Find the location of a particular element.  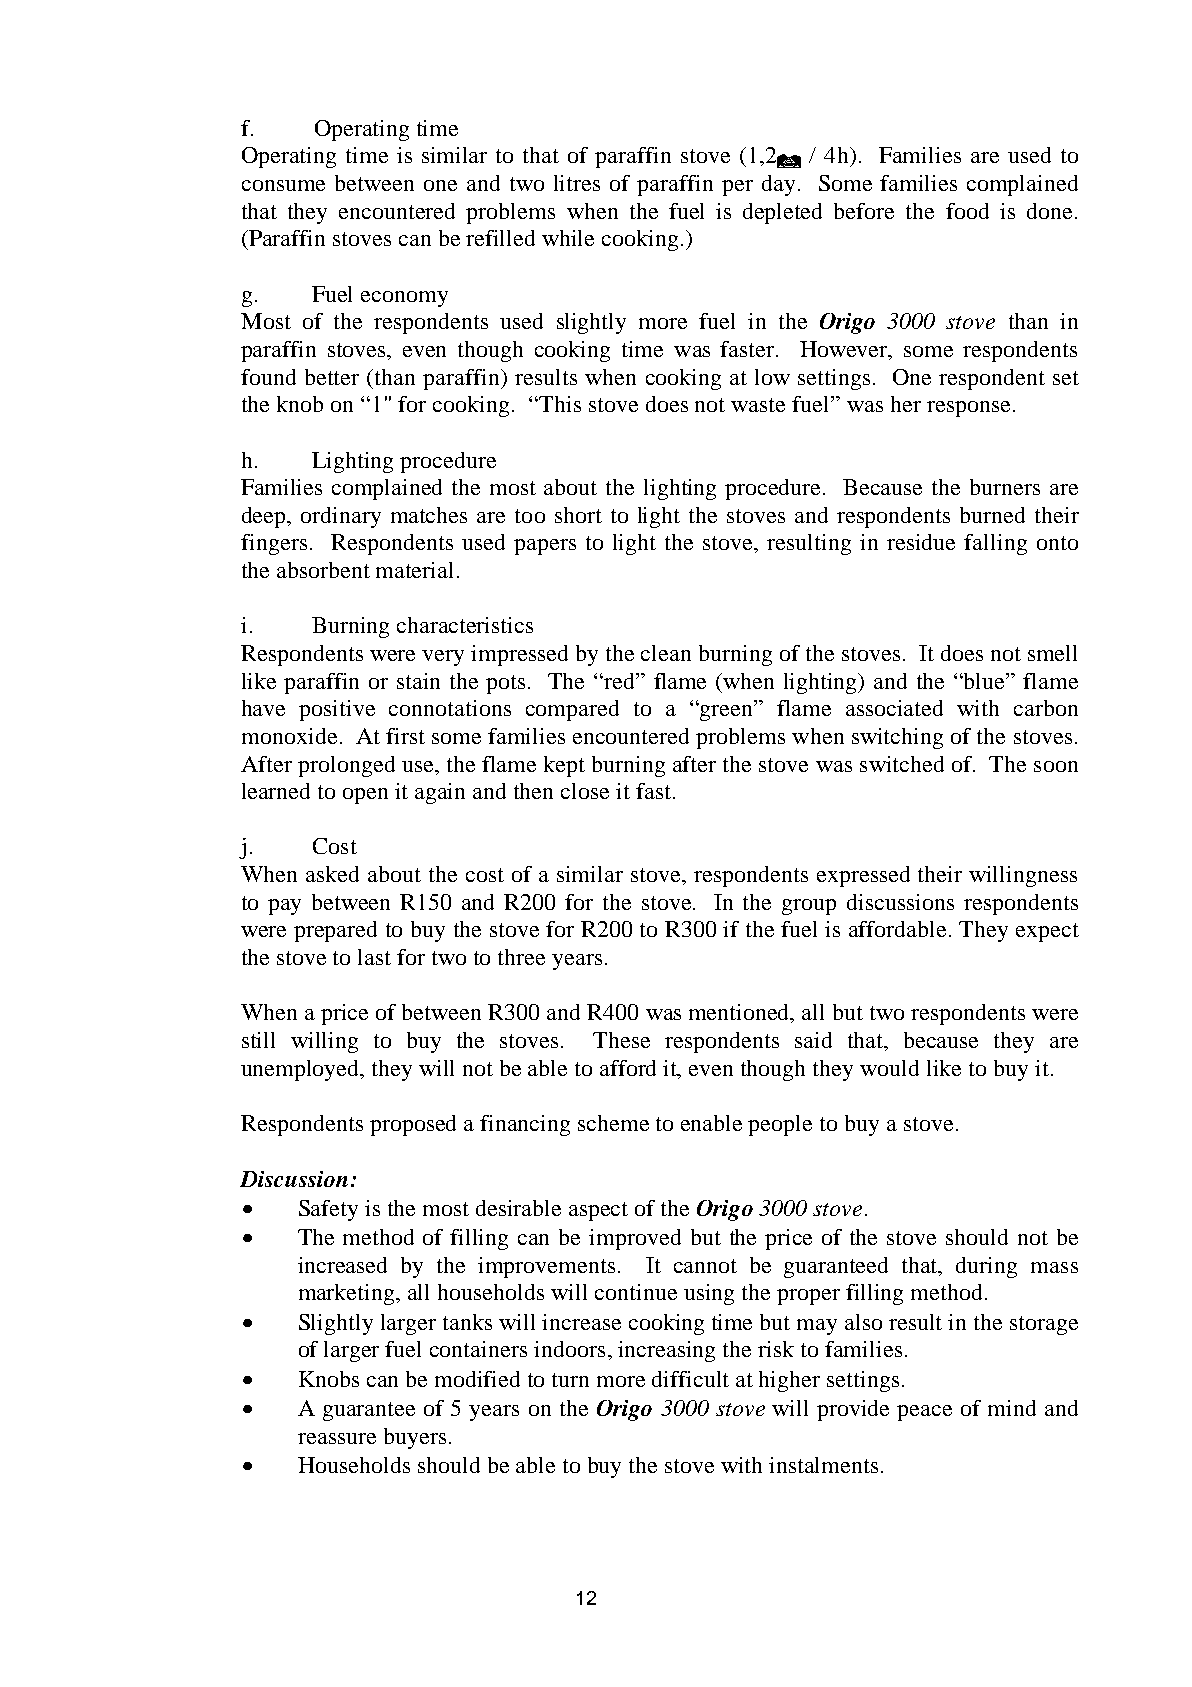

would is located at coordinates (889, 1068).
